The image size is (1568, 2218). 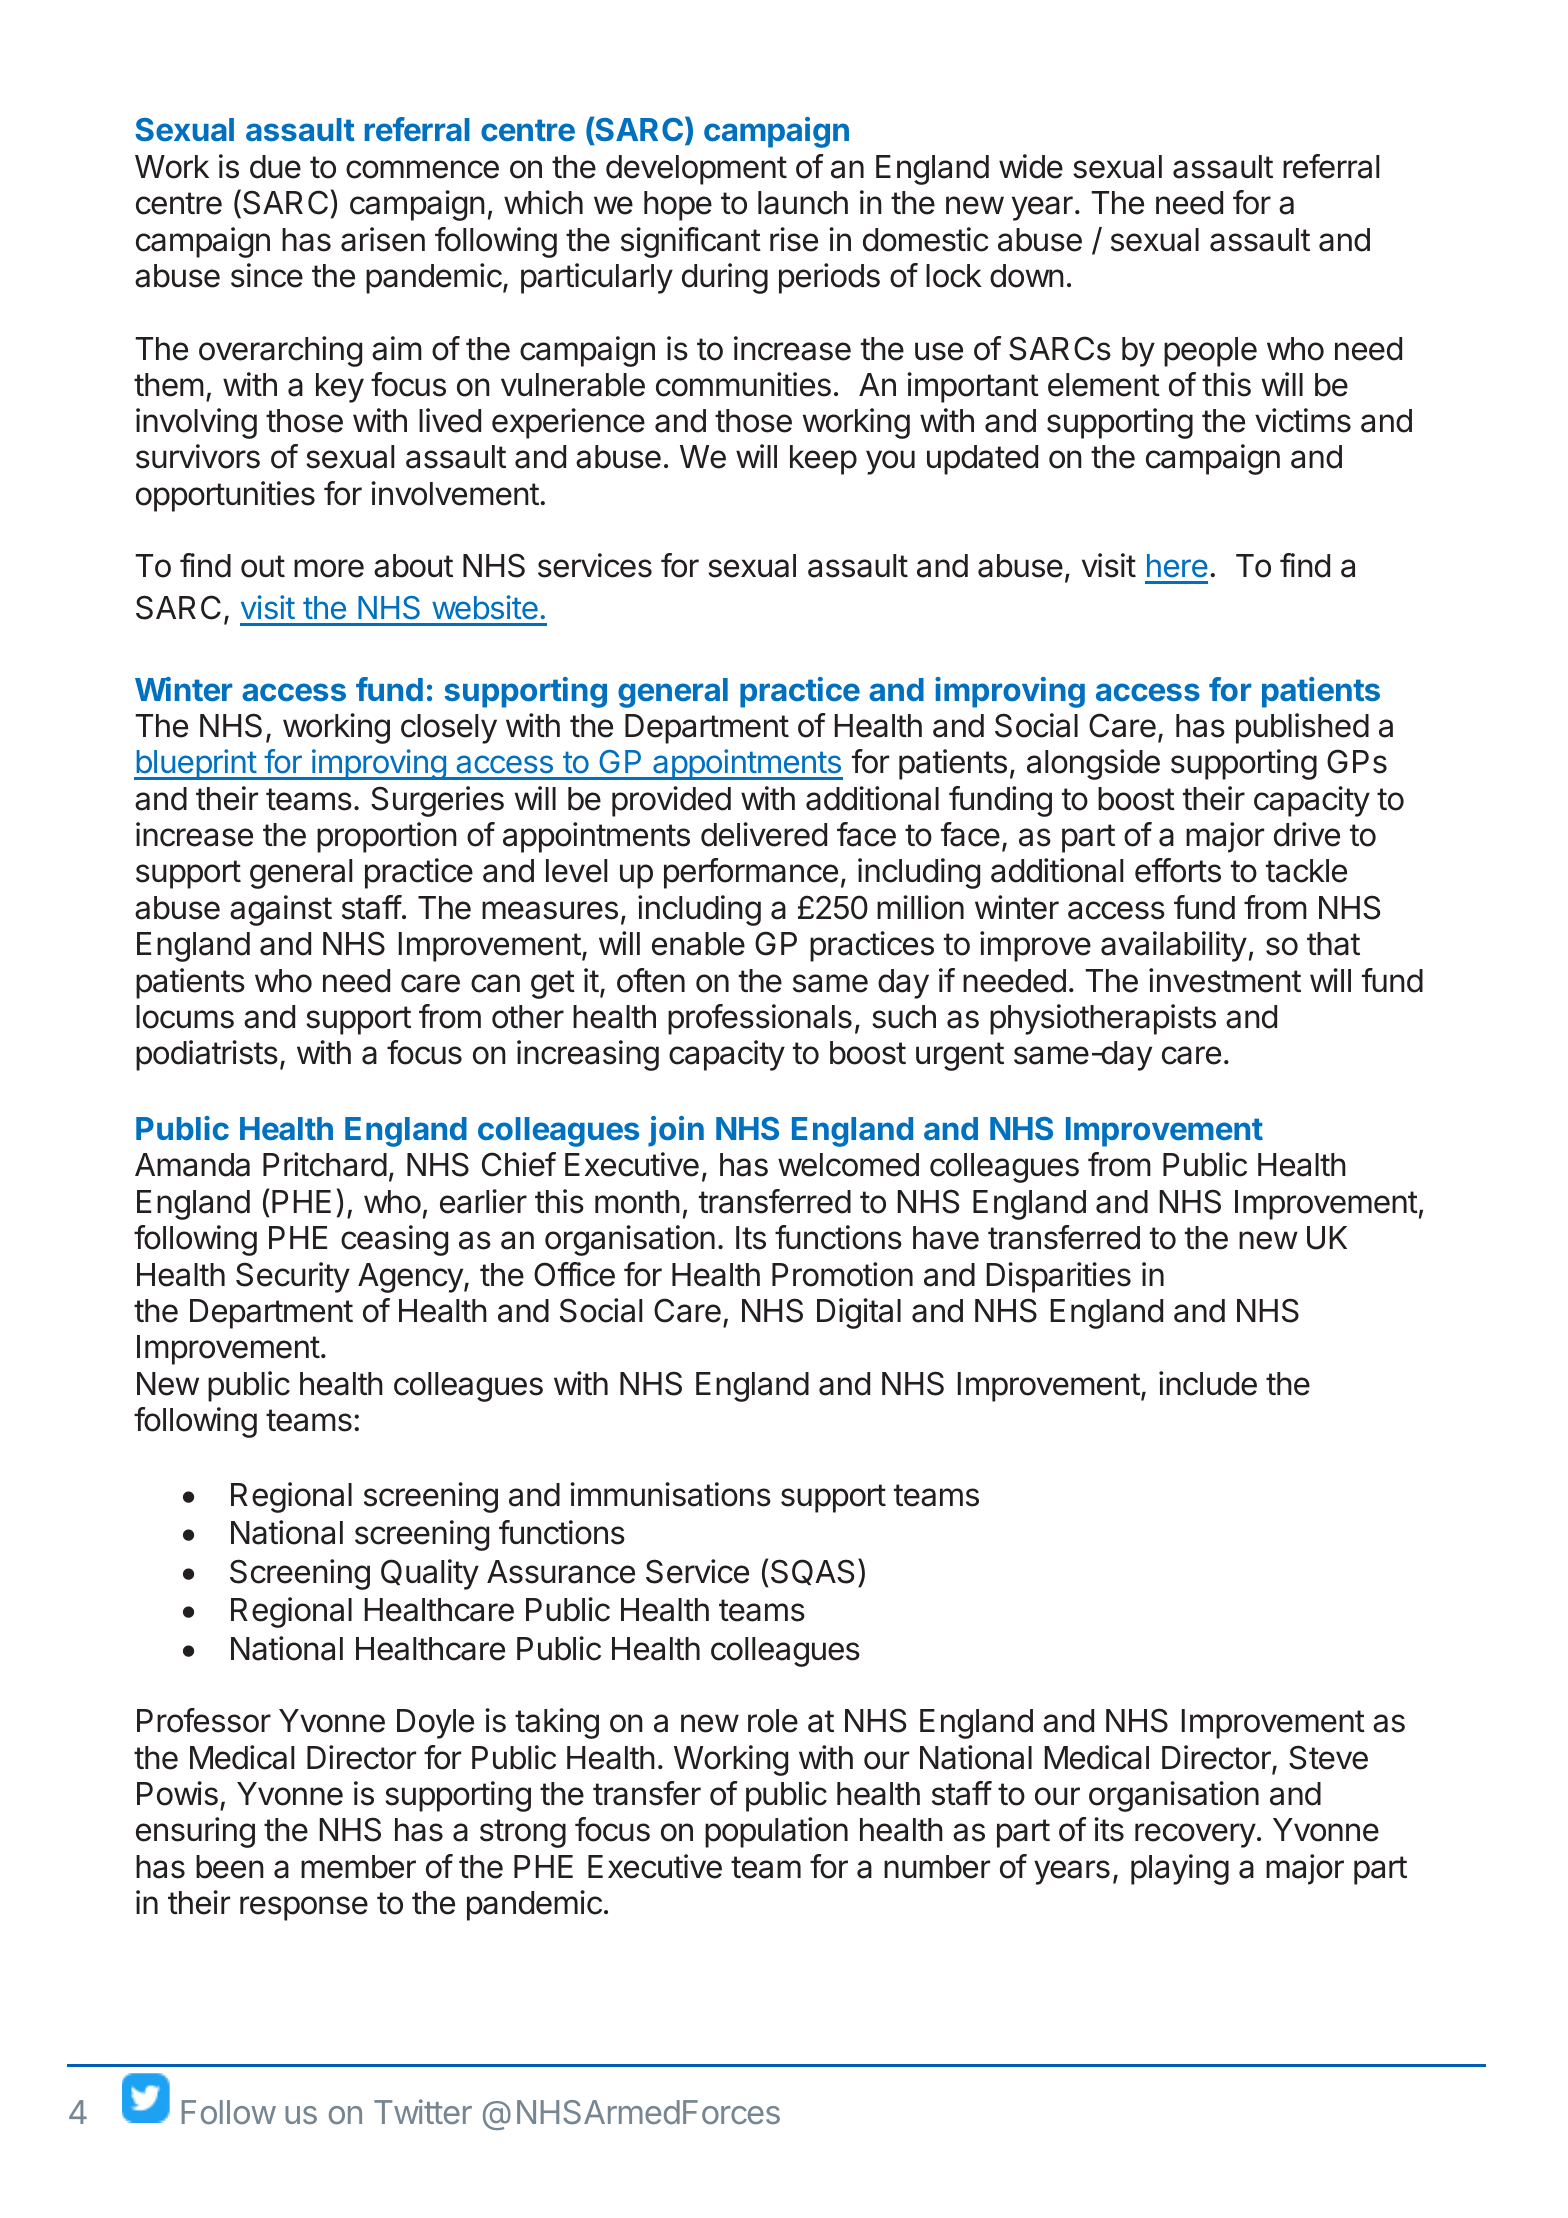 What do you see at coordinates (1210, 352) in the screenshot?
I see `people` at bounding box center [1210, 352].
